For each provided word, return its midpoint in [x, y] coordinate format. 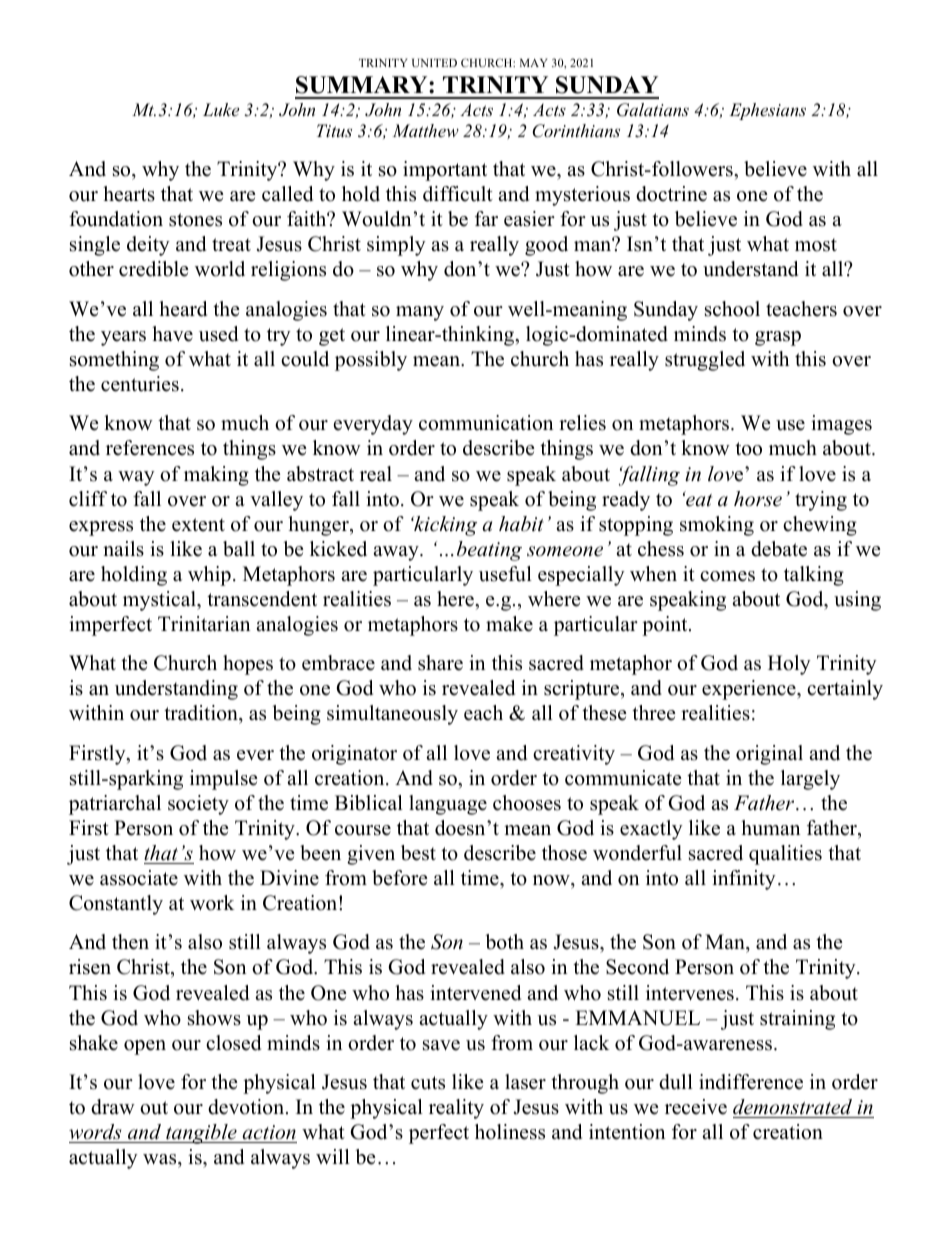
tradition [202, 714]
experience [750, 690]
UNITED [434, 63]
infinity [744, 880]
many [420, 313]
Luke [221, 109]
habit [521, 524]
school [732, 309]
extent [198, 525]
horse [758, 499]
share [440, 663]
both [504, 942]
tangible [201, 1134]
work [212, 903]
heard [183, 309]
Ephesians [767, 111]
